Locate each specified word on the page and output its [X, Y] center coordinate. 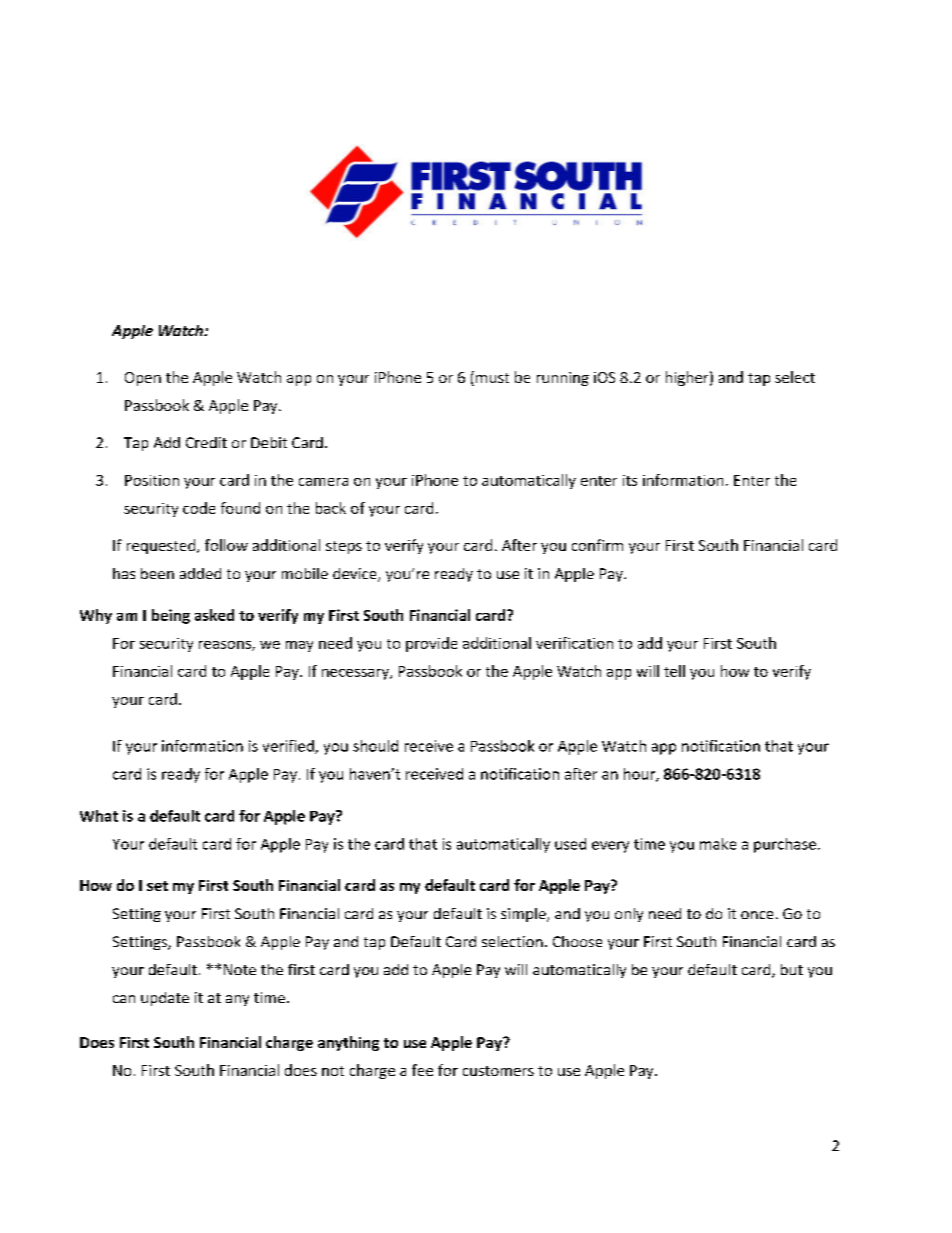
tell [674, 671]
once [757, 915]
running [563, 379]
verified [289, 747]
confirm [597, 545]
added [200, 573]
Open [143, 379]
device [356, 575]
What [99, 816]
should [375, 746]
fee [422, 1070]
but [792, 969]
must [491, 378]
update [165, 999]
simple [524, 915]
